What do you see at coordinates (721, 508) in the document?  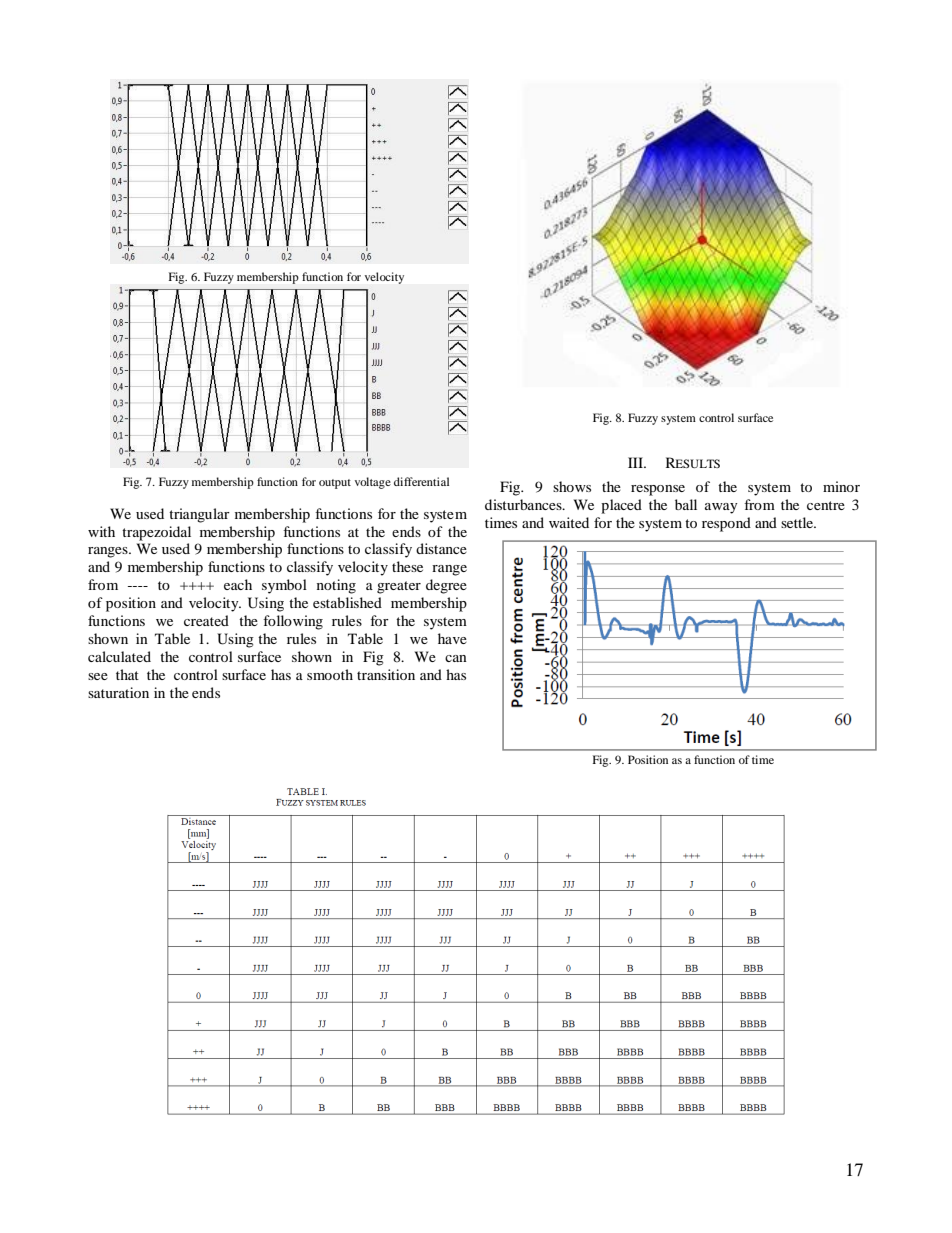 I see `away` at bounding box center [721, 508].
